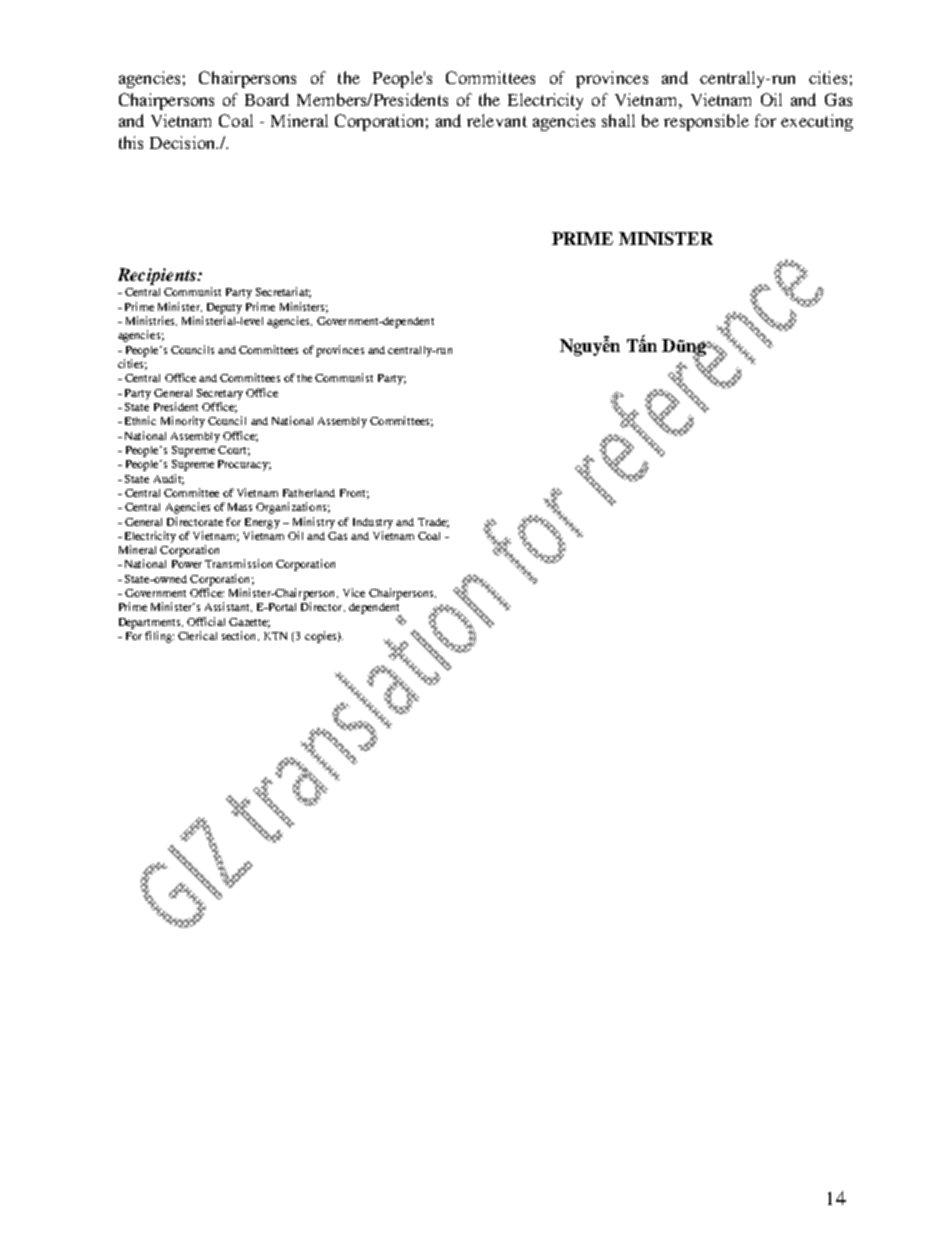 This document has width=952, height=1233. Describe the element at coordinates (497, 120) in the document. I see `relevant` at that location.
